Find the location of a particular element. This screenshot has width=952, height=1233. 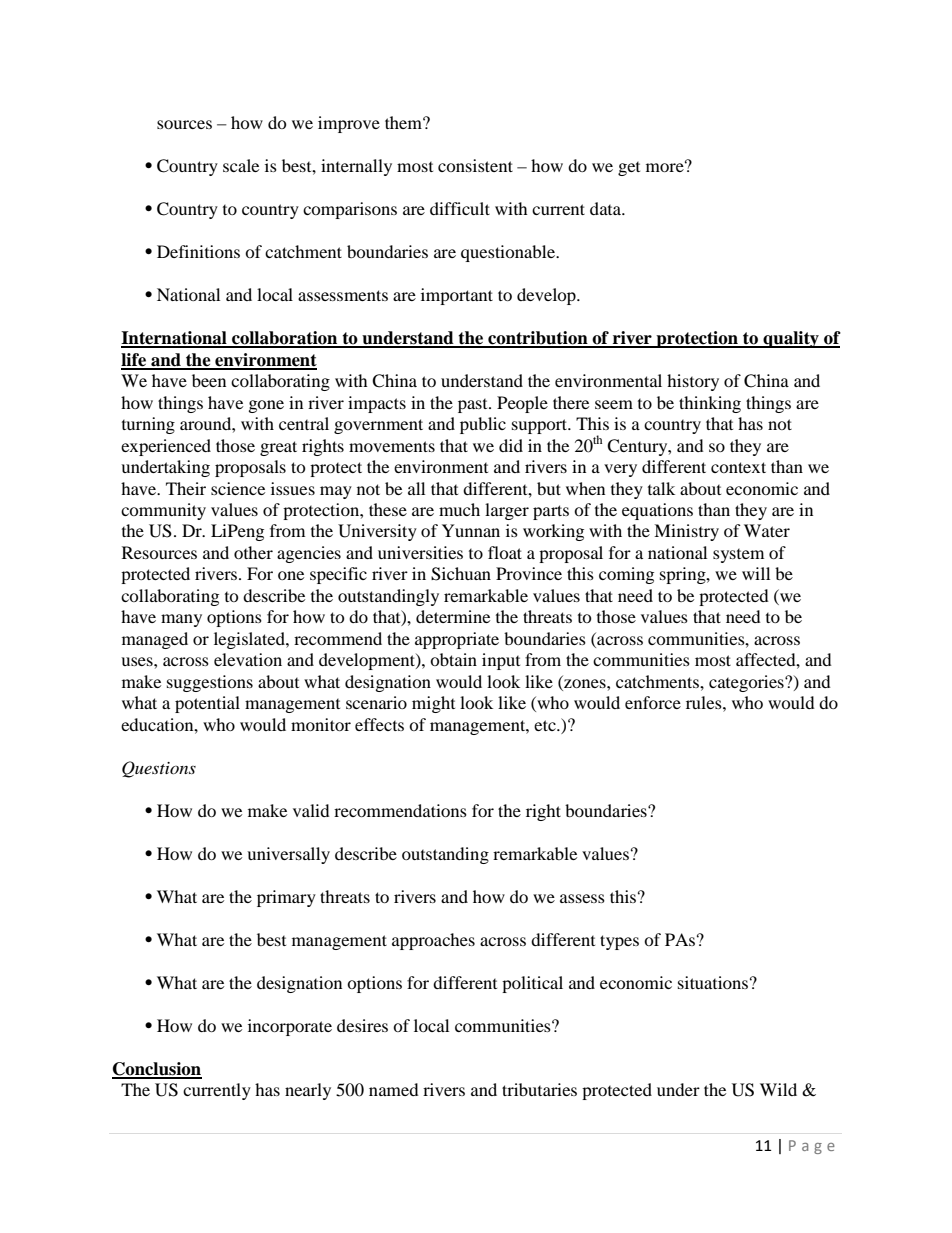

get is located at coordinates (629, 169).
